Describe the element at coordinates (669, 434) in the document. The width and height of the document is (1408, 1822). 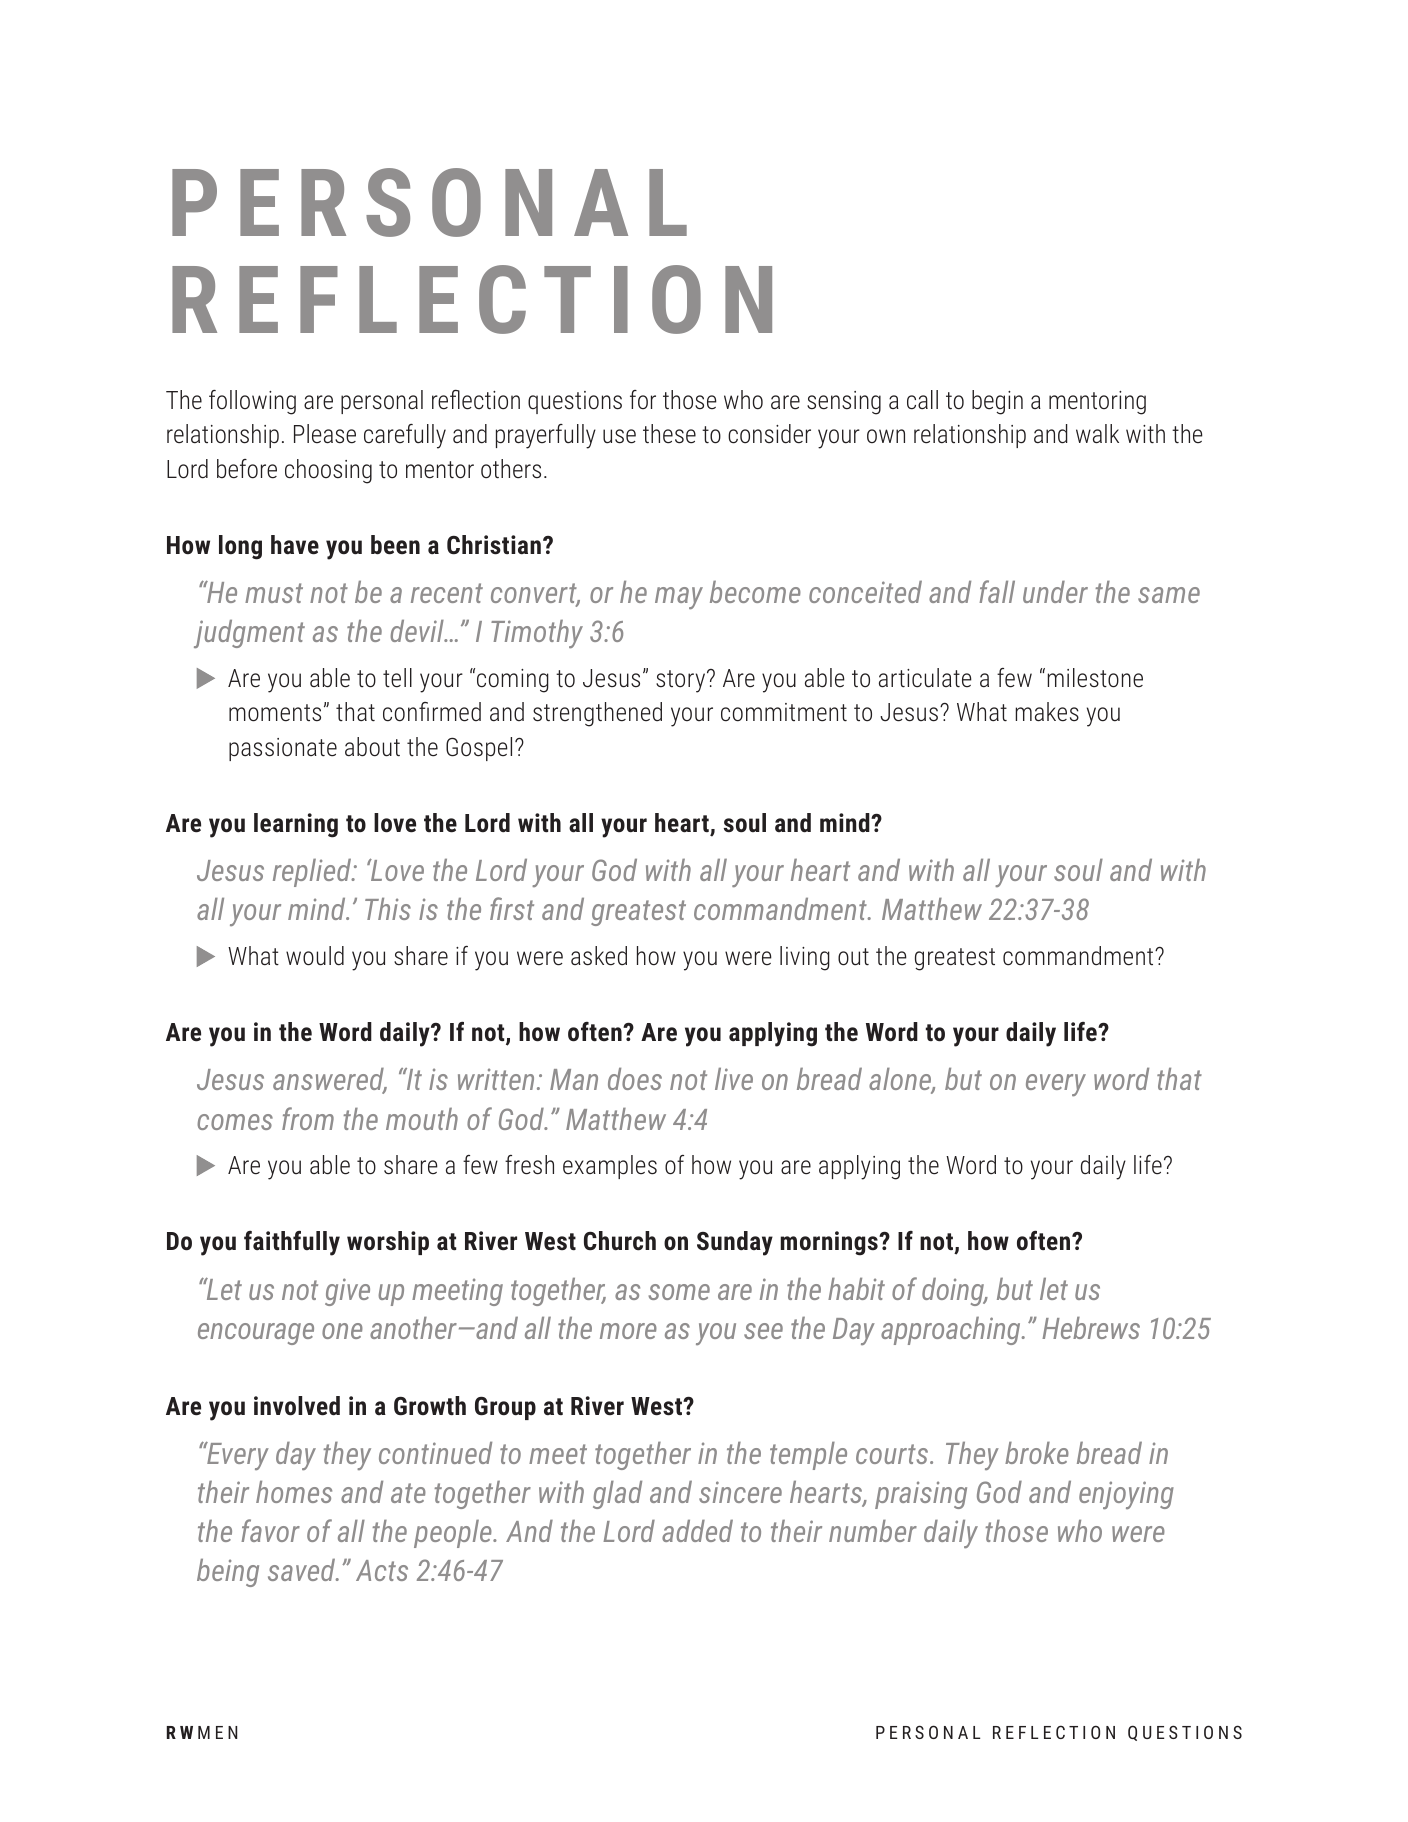
I see `these` at that location.
